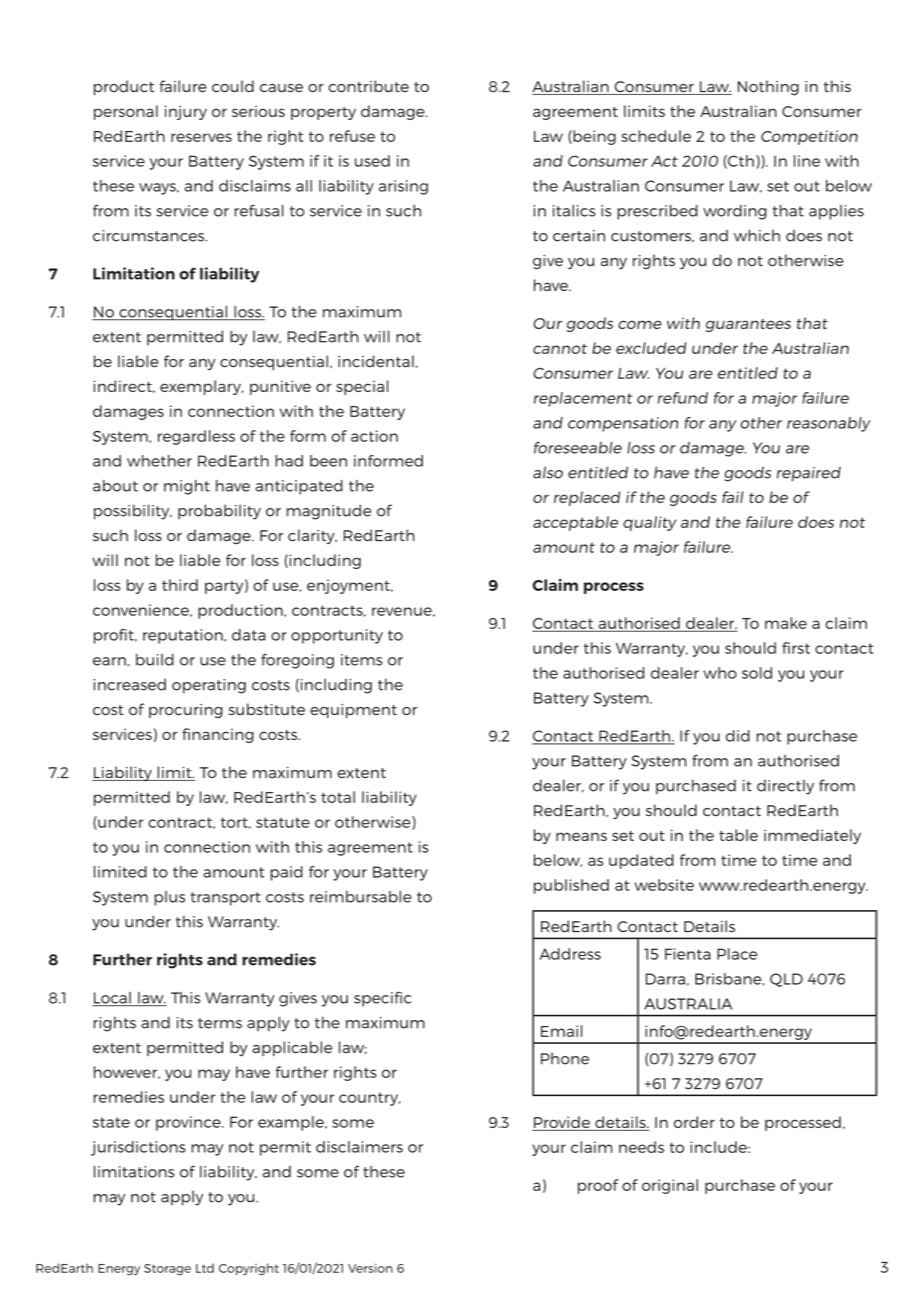 The height and width of the screenshot is (1308, 924). What do you see at coordinates (809, 474) in the screenshot?
I see `repaired` at bounding box center [809, 474].
